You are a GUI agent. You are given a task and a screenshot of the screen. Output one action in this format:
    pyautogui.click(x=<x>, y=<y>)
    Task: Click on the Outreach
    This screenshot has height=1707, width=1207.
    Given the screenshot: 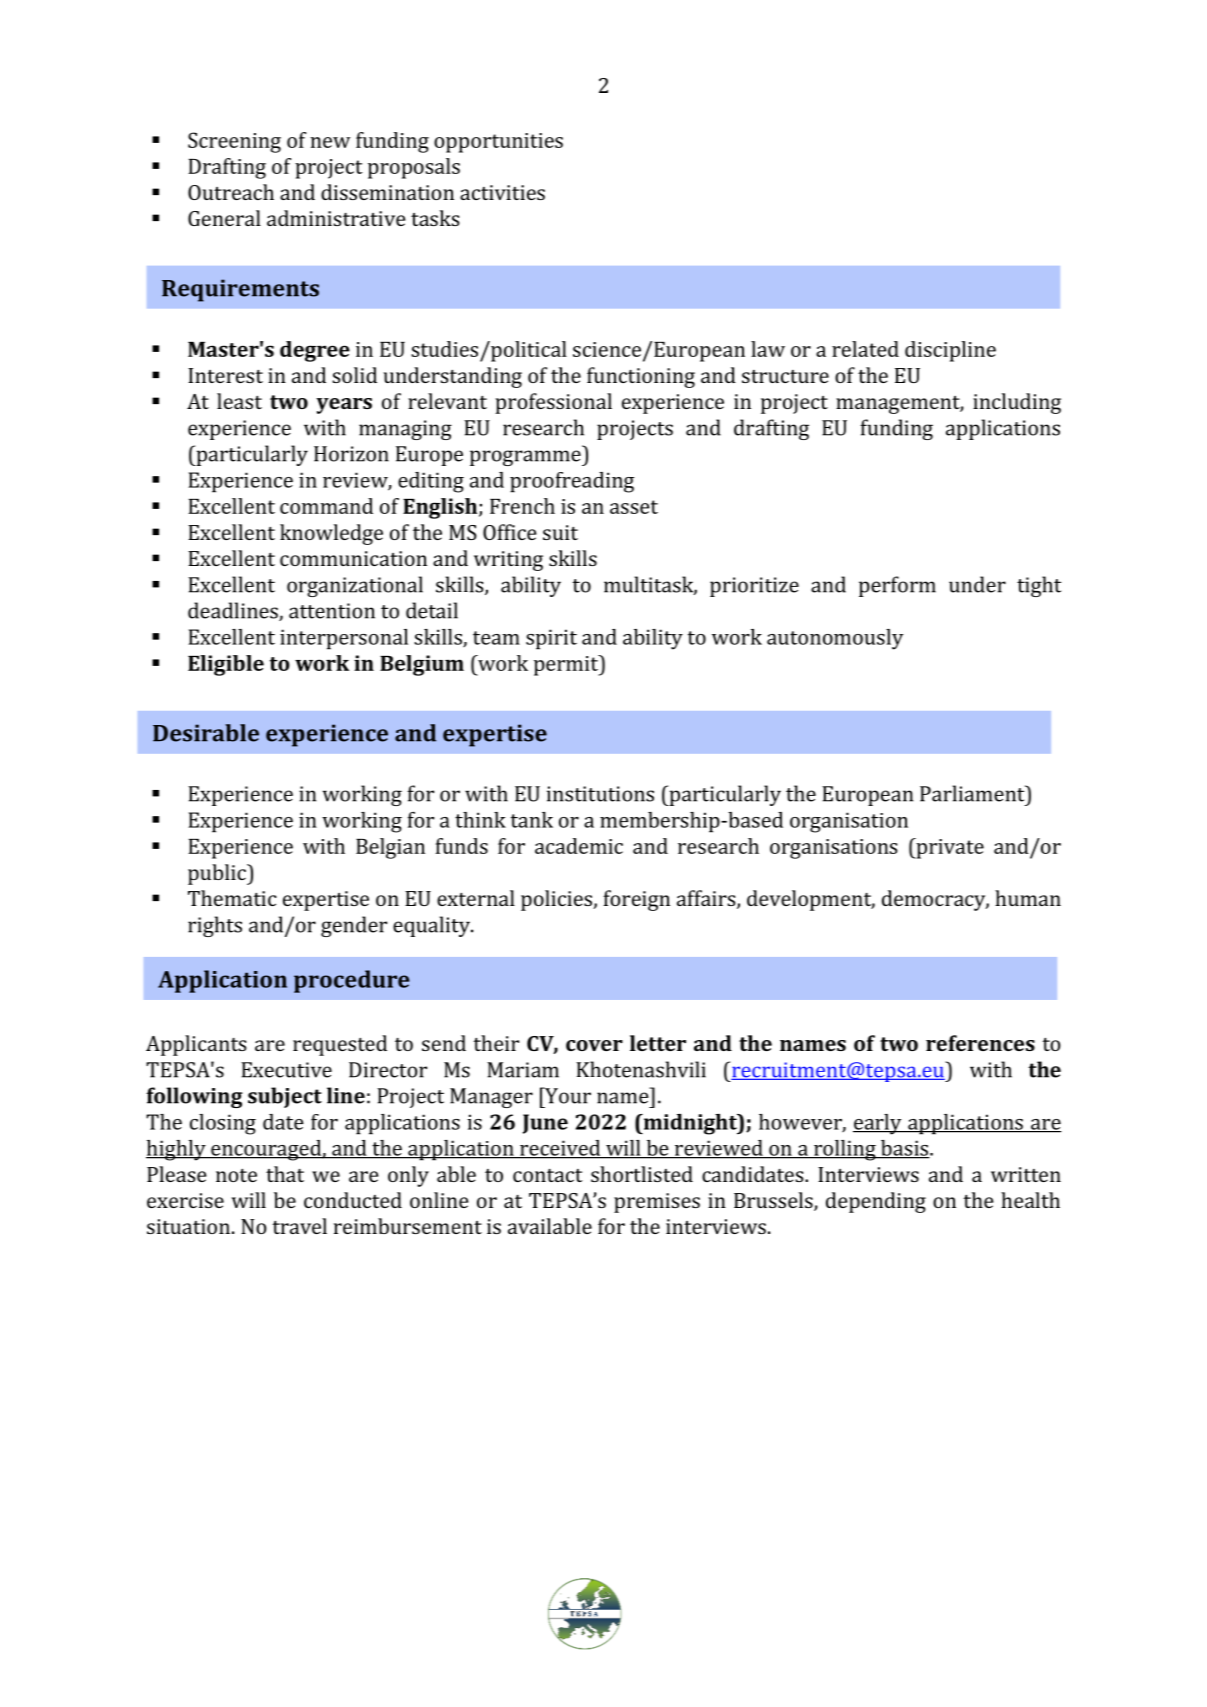 What is the action you would take?
    pyautogui.click(x=231, y=192)
